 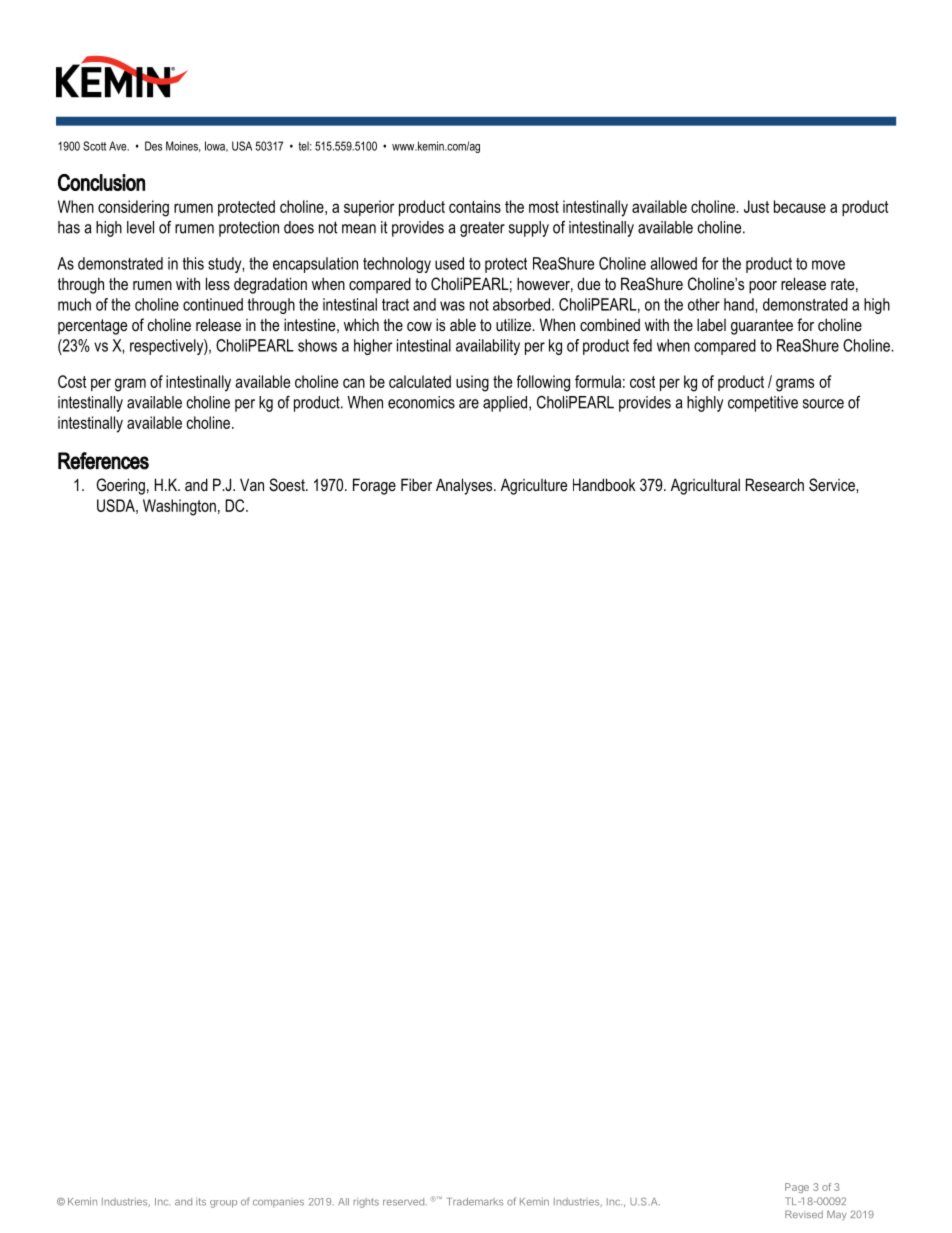 What do you see at coordinates (475, 1202) in the screenshot?
I see `Trademarks` at bounding box center [475, 1202].
